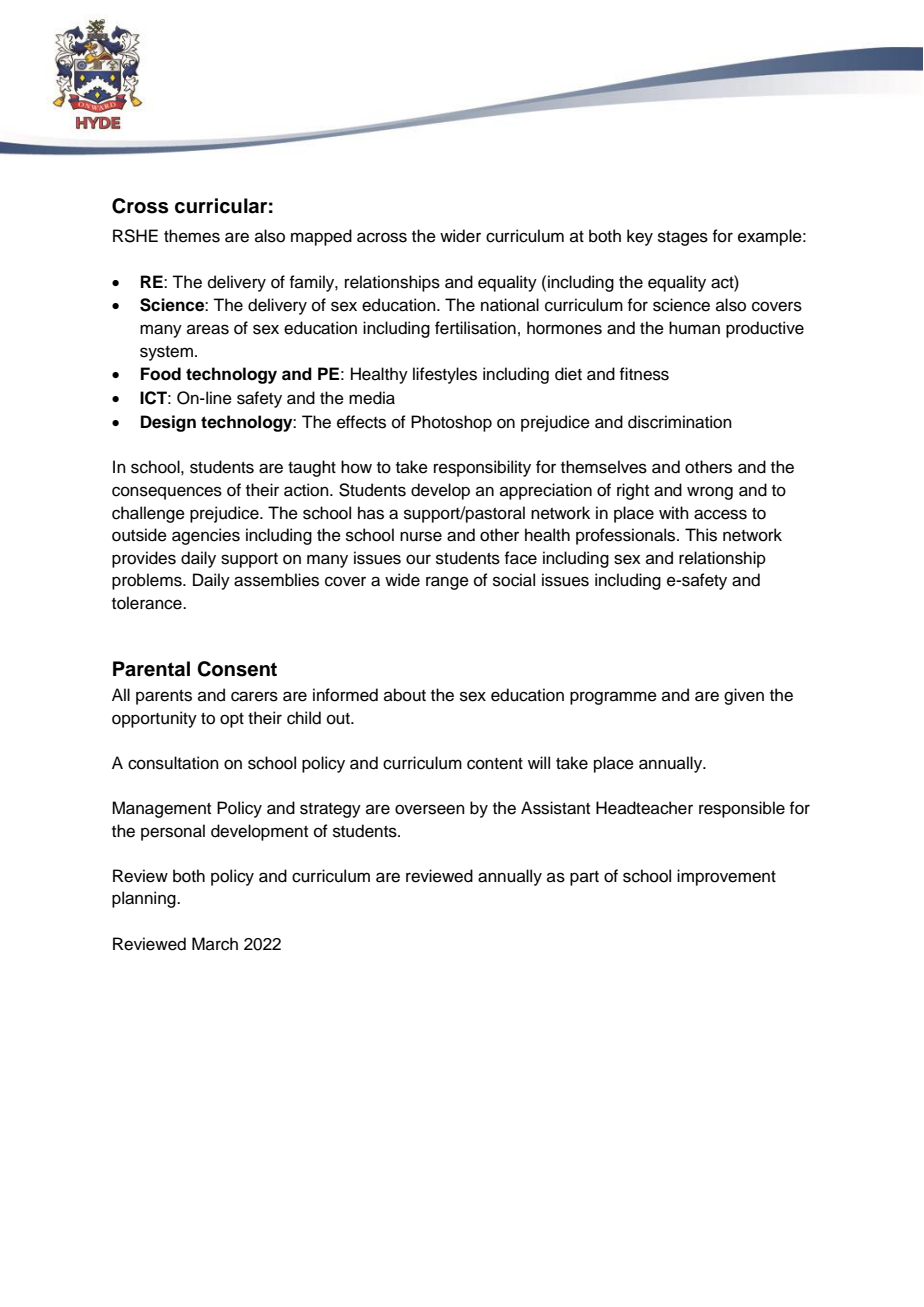 This page has width=924, height=1307. I want to click on national, so click(510, 305).
